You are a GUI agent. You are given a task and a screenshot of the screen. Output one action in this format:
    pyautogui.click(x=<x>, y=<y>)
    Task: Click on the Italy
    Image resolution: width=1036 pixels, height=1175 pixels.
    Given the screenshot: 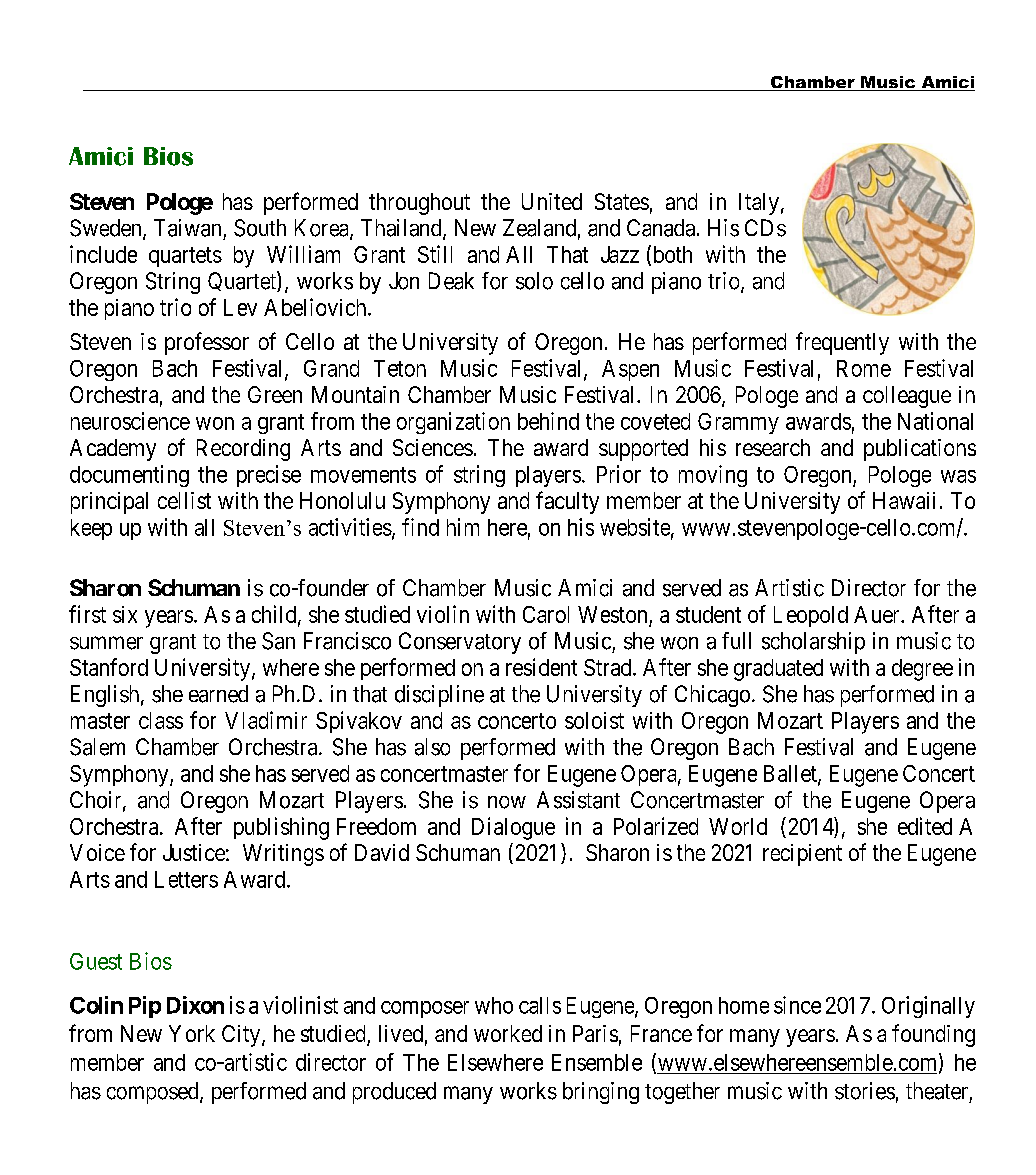 What is the action you would take?
    pyautogui.click(x=759, y=204)
